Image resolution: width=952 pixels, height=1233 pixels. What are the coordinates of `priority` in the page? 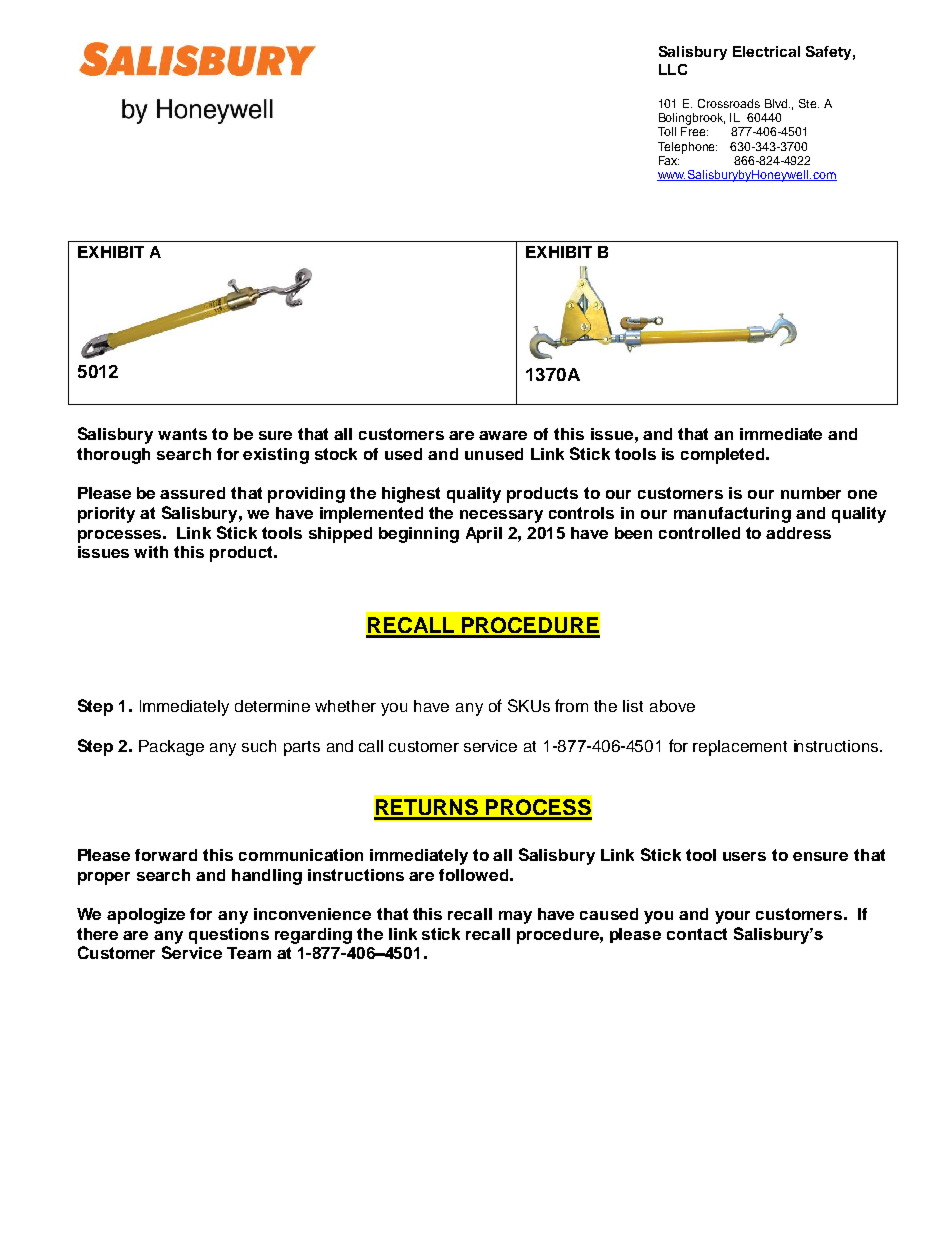 It's located at (106, 515).
